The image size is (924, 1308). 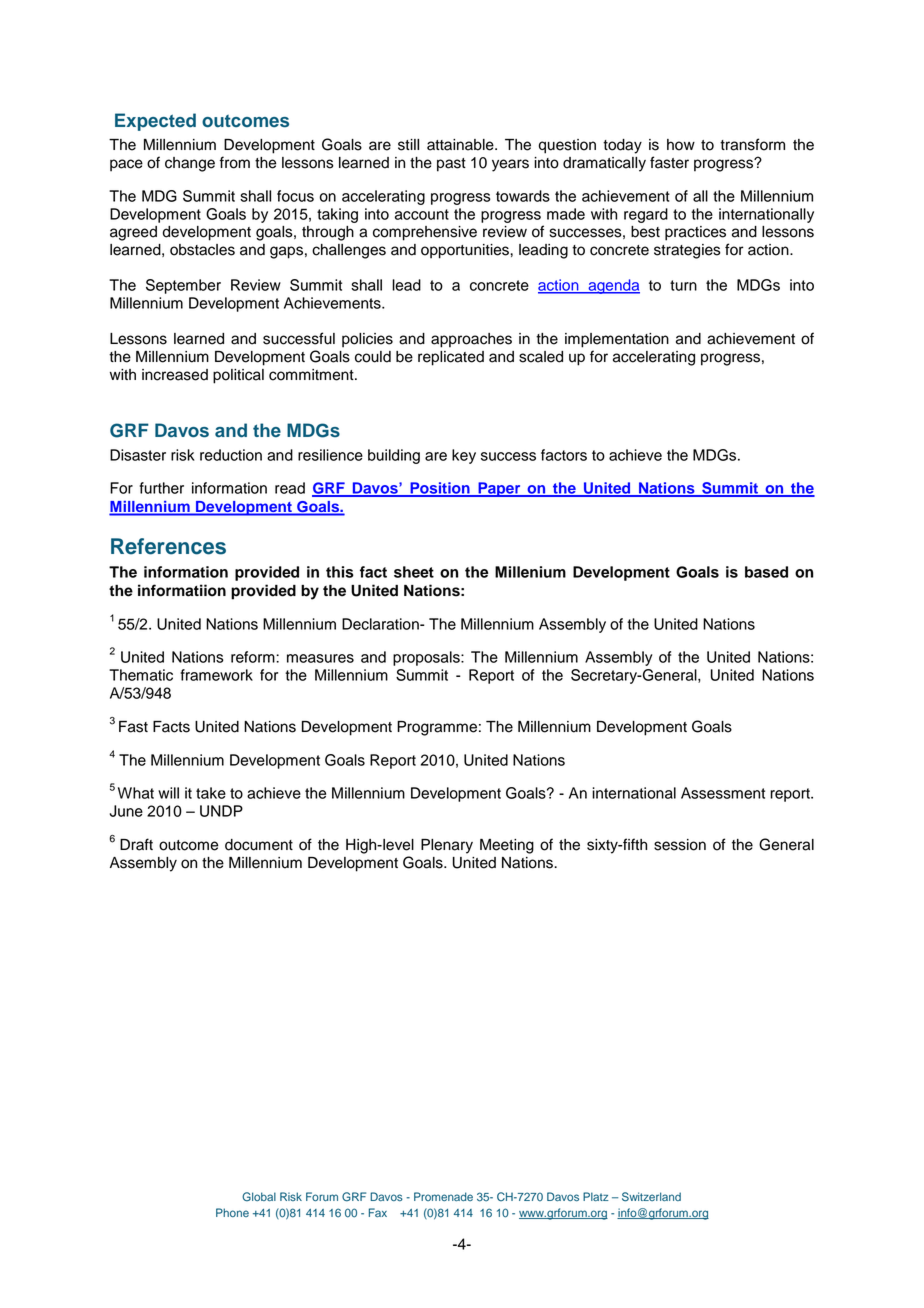 What do you see at coordinates (378, 1212) in the image?
I see `Fax` at bounding box center [378, 1212].
